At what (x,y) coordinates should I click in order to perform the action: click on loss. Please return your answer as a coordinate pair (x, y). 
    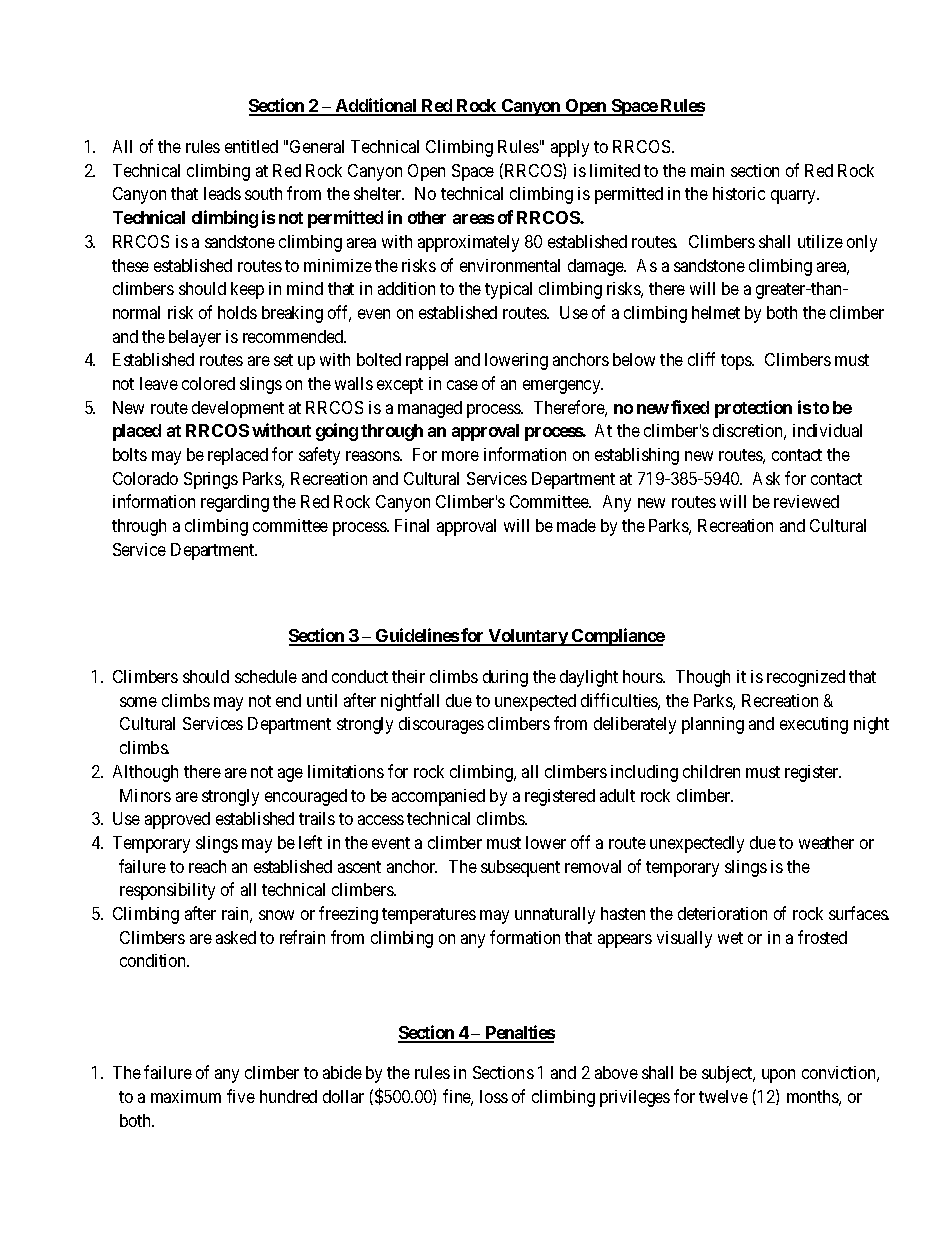
    Looking at the image, I should click on (494, 1096).
